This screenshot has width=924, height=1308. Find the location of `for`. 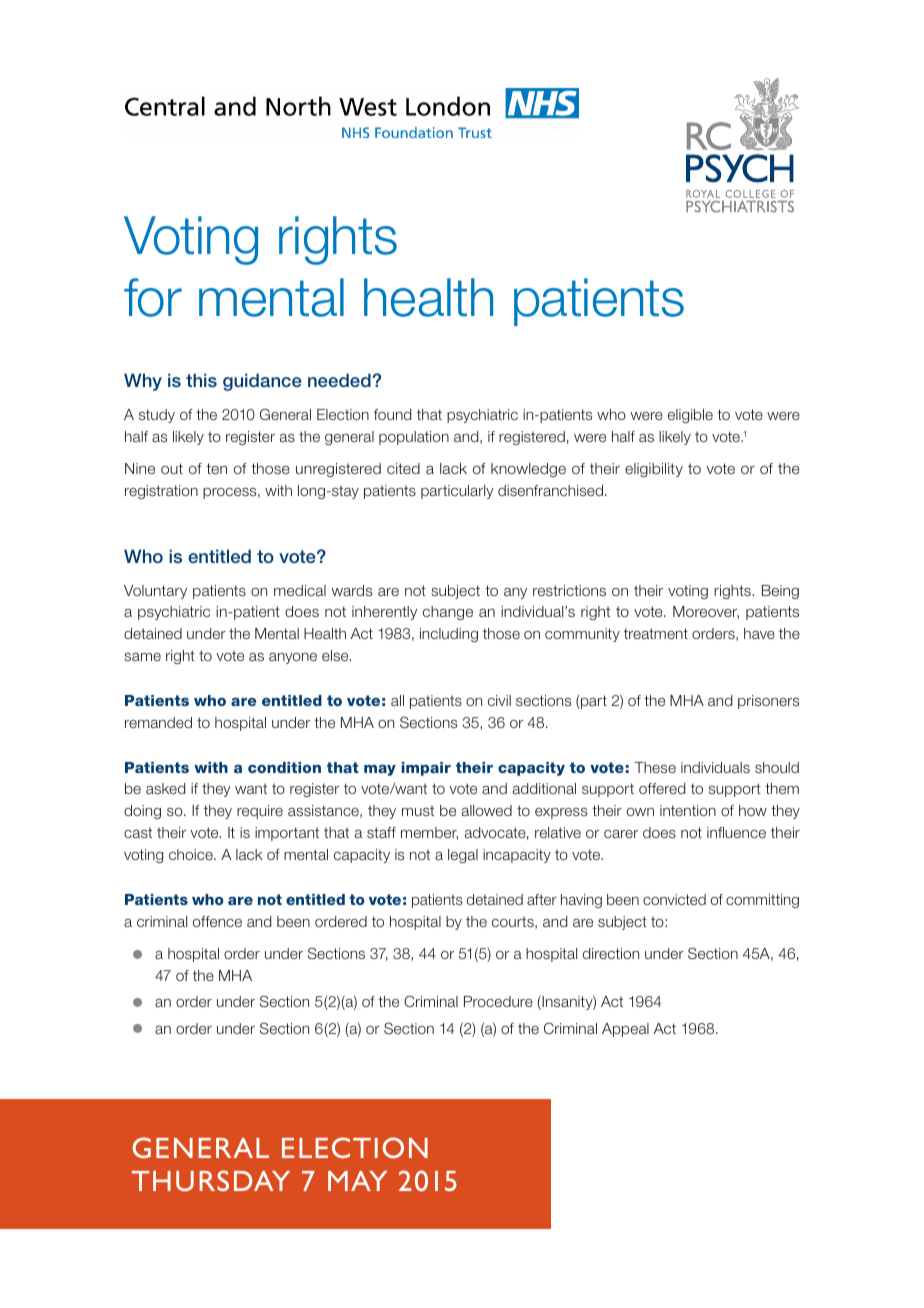

for is located at coordinates (153, 297).
